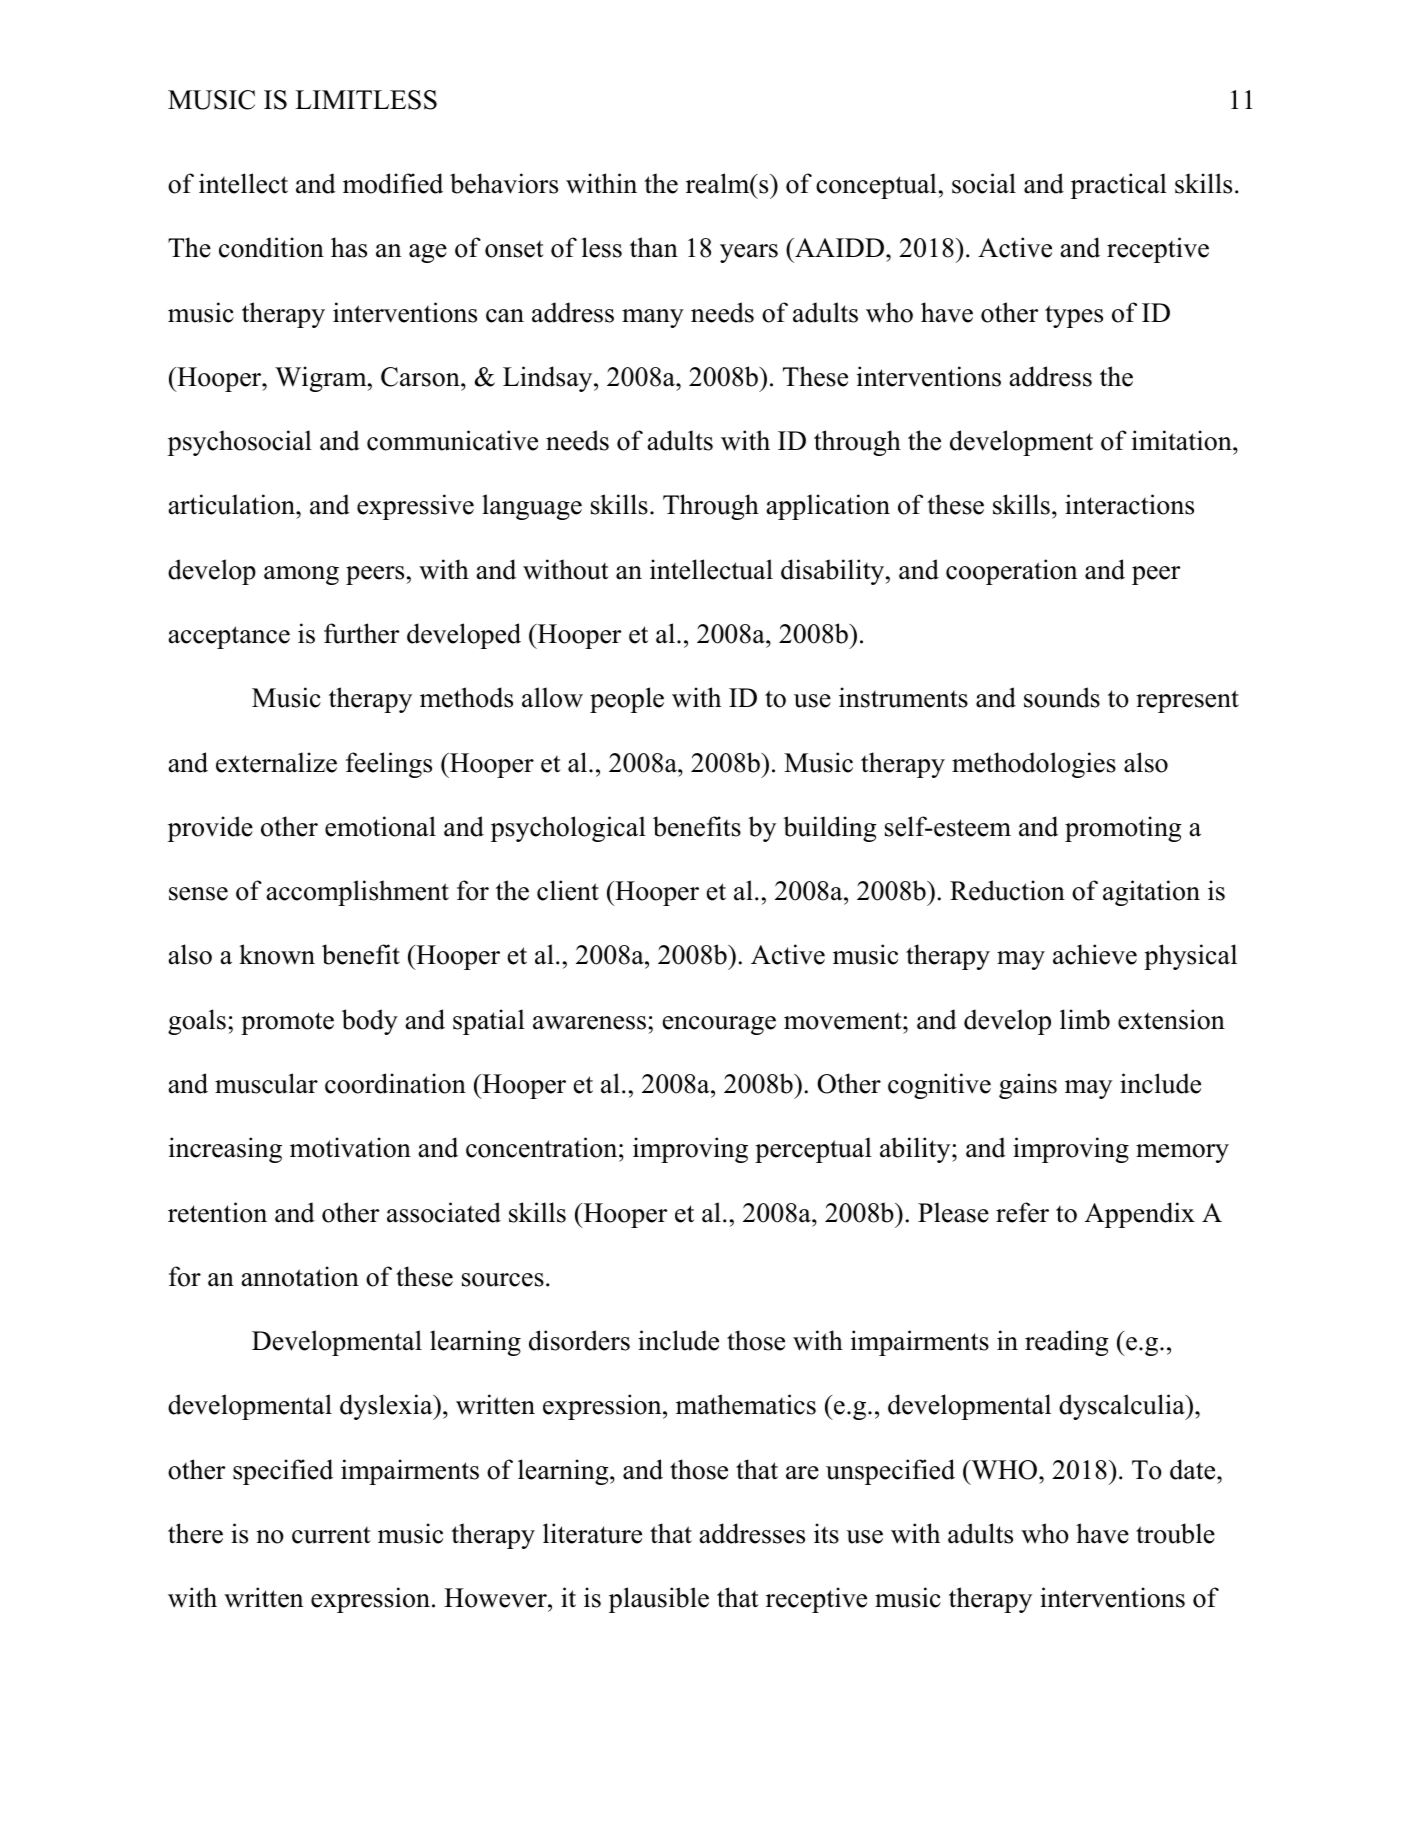 The image size is (1426, 1845). Describe the element at coordinates (331, 1535) in the image. I see `current` at that location.
